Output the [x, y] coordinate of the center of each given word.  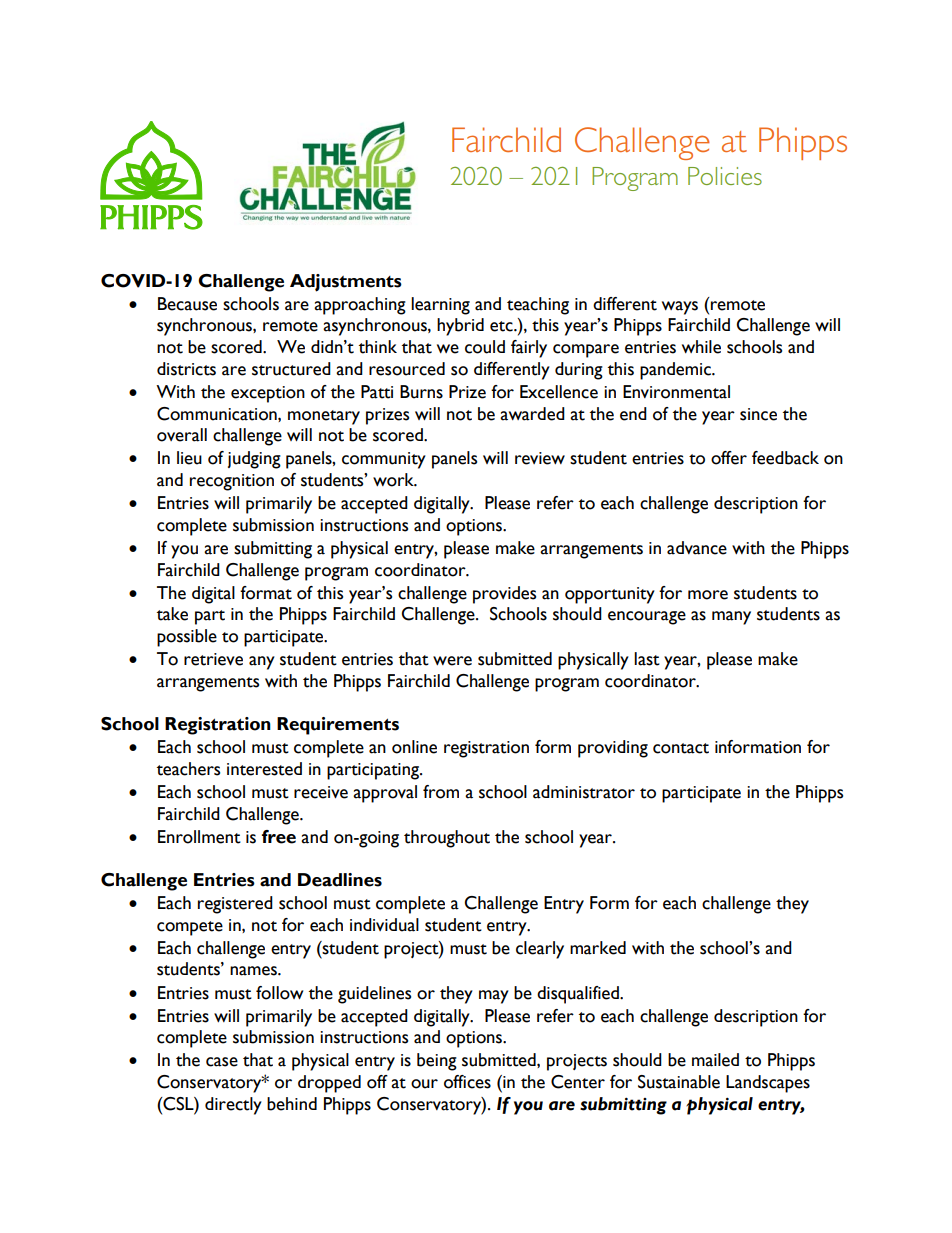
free [279, 837]
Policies [725, 176]
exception [268, 394]
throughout [447, 839]
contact [681, 748]
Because [187, 304]
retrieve [213, 659]
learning [440, 306]
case [222, 1062]
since [758, 414]
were [452, 661]
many [731, 618]
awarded [532, 414]
